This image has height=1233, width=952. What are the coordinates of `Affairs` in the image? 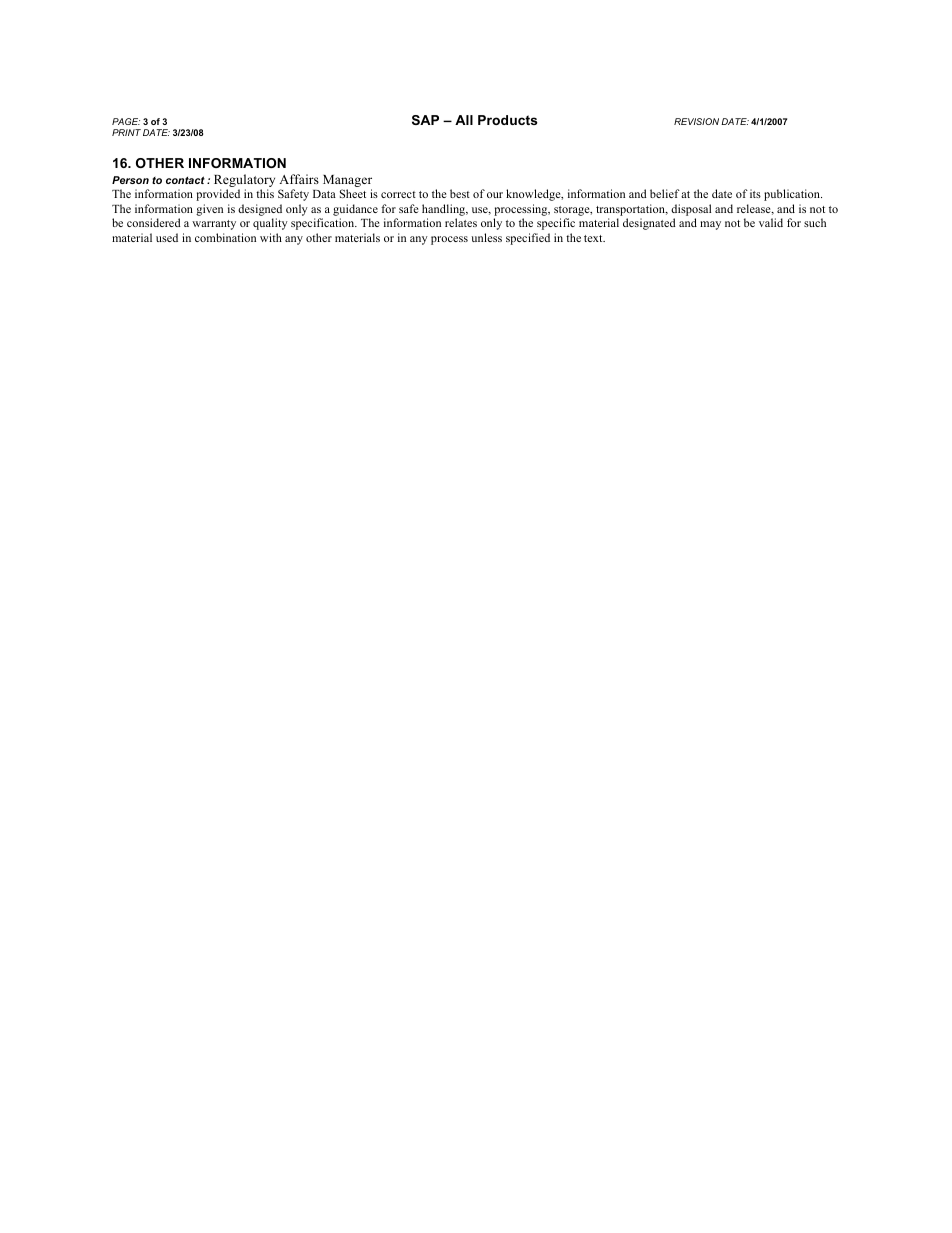 It's located at (299, 179).
